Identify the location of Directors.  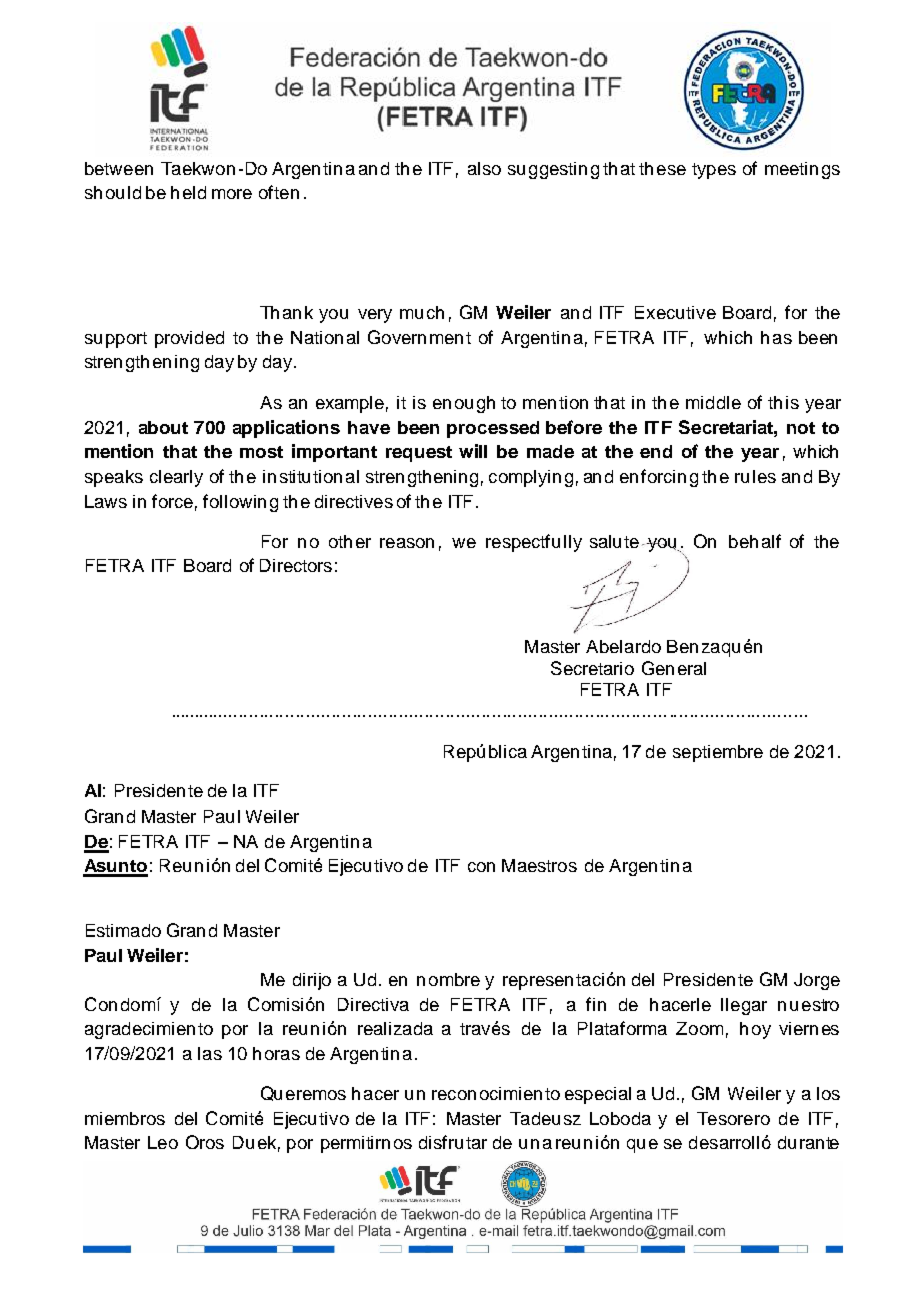
(296, 565).
